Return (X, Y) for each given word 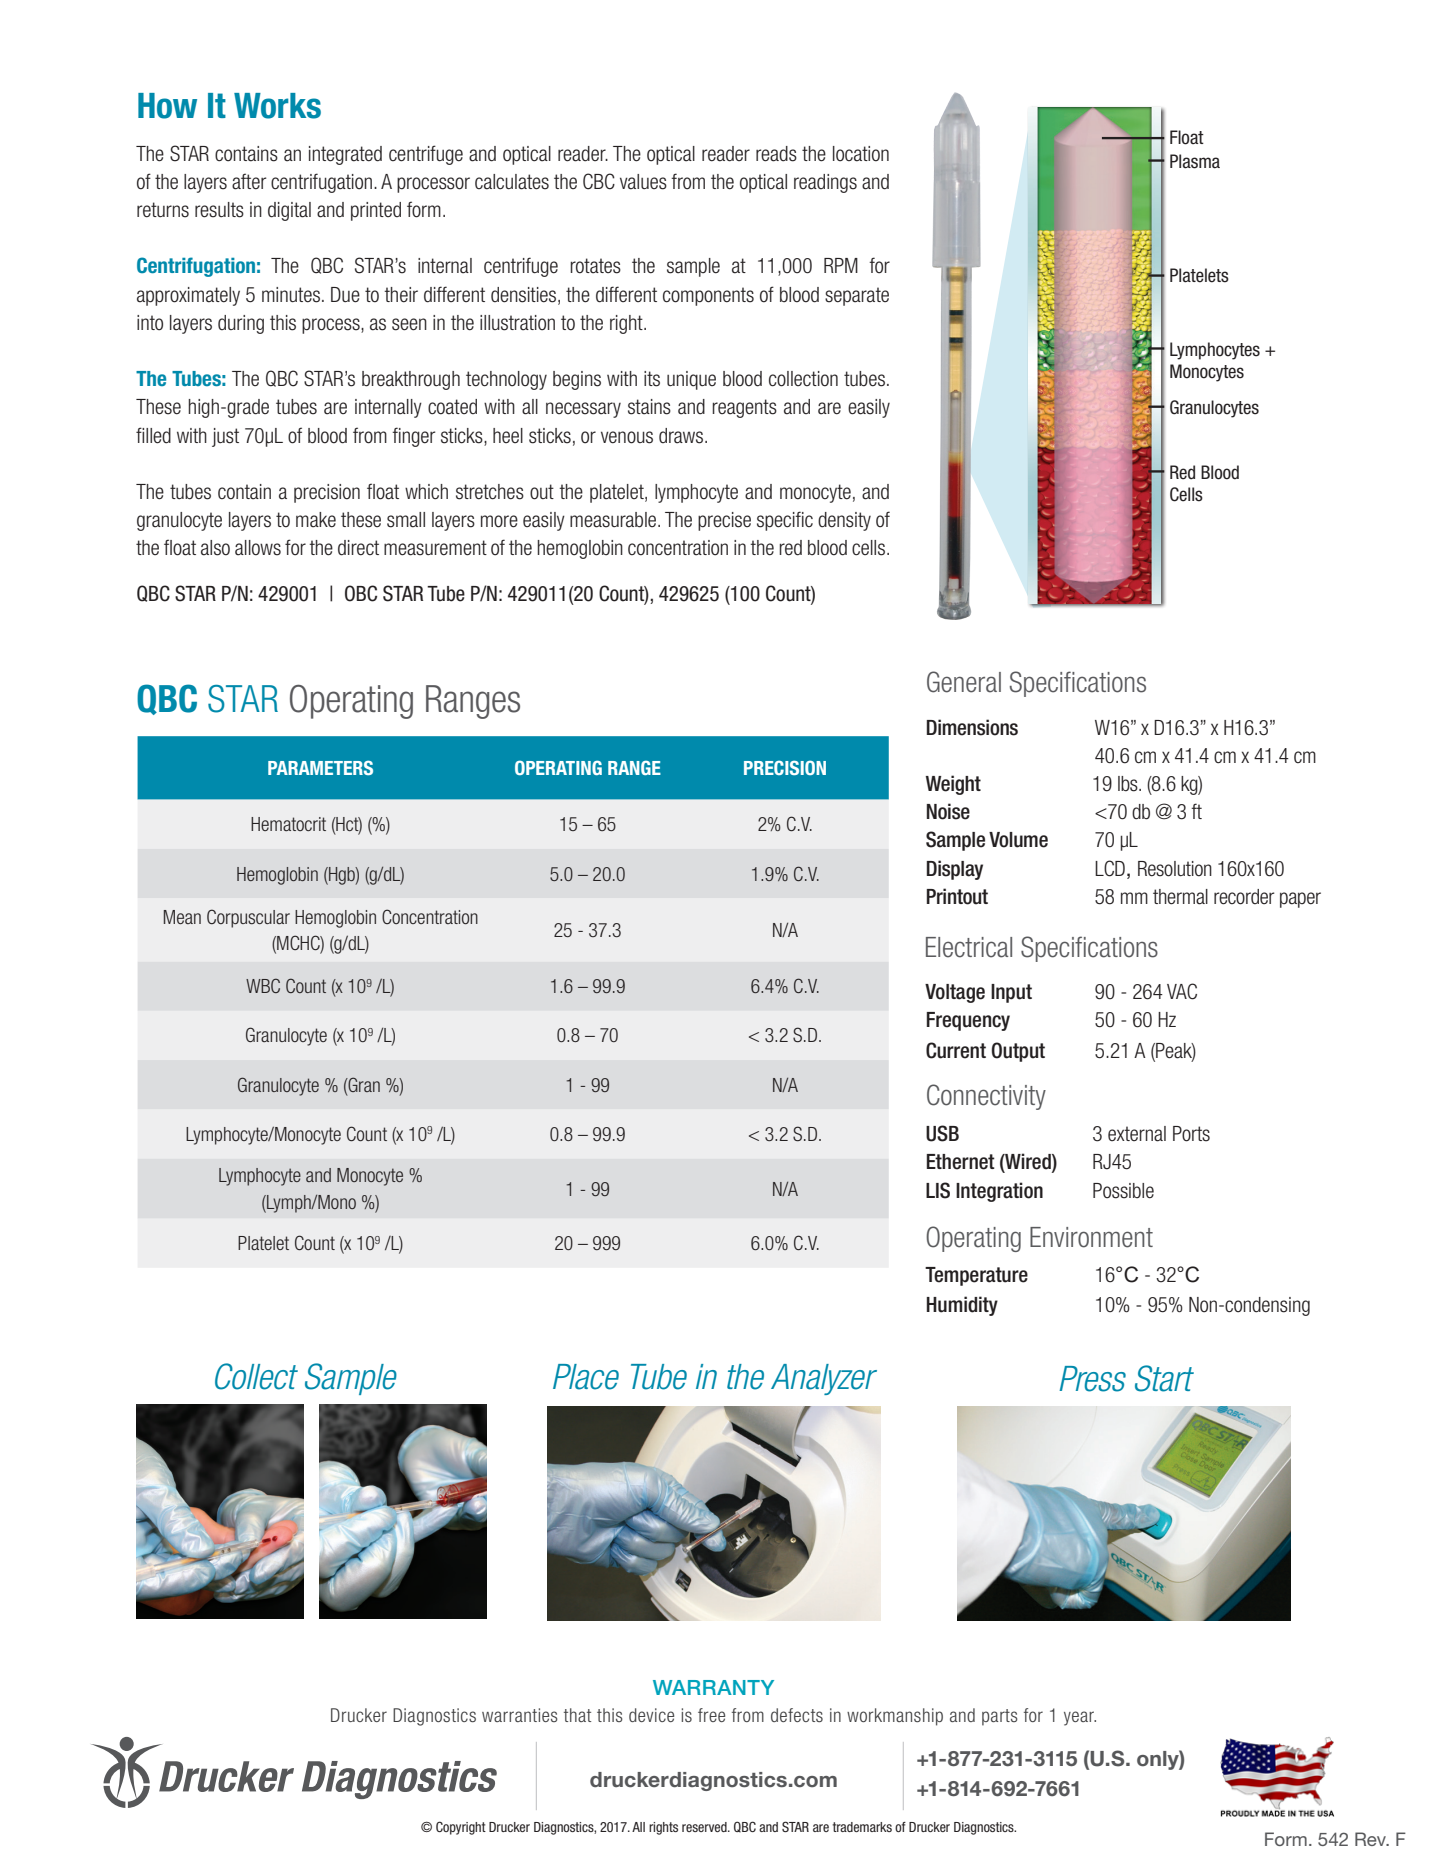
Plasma (1195, 161)
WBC (263, 985)
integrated (345, 155)
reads (776, 154)
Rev (1371, 1839)
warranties (520, 1715)
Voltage (955, 993)
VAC (1182, 991)
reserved (705, 1827)
